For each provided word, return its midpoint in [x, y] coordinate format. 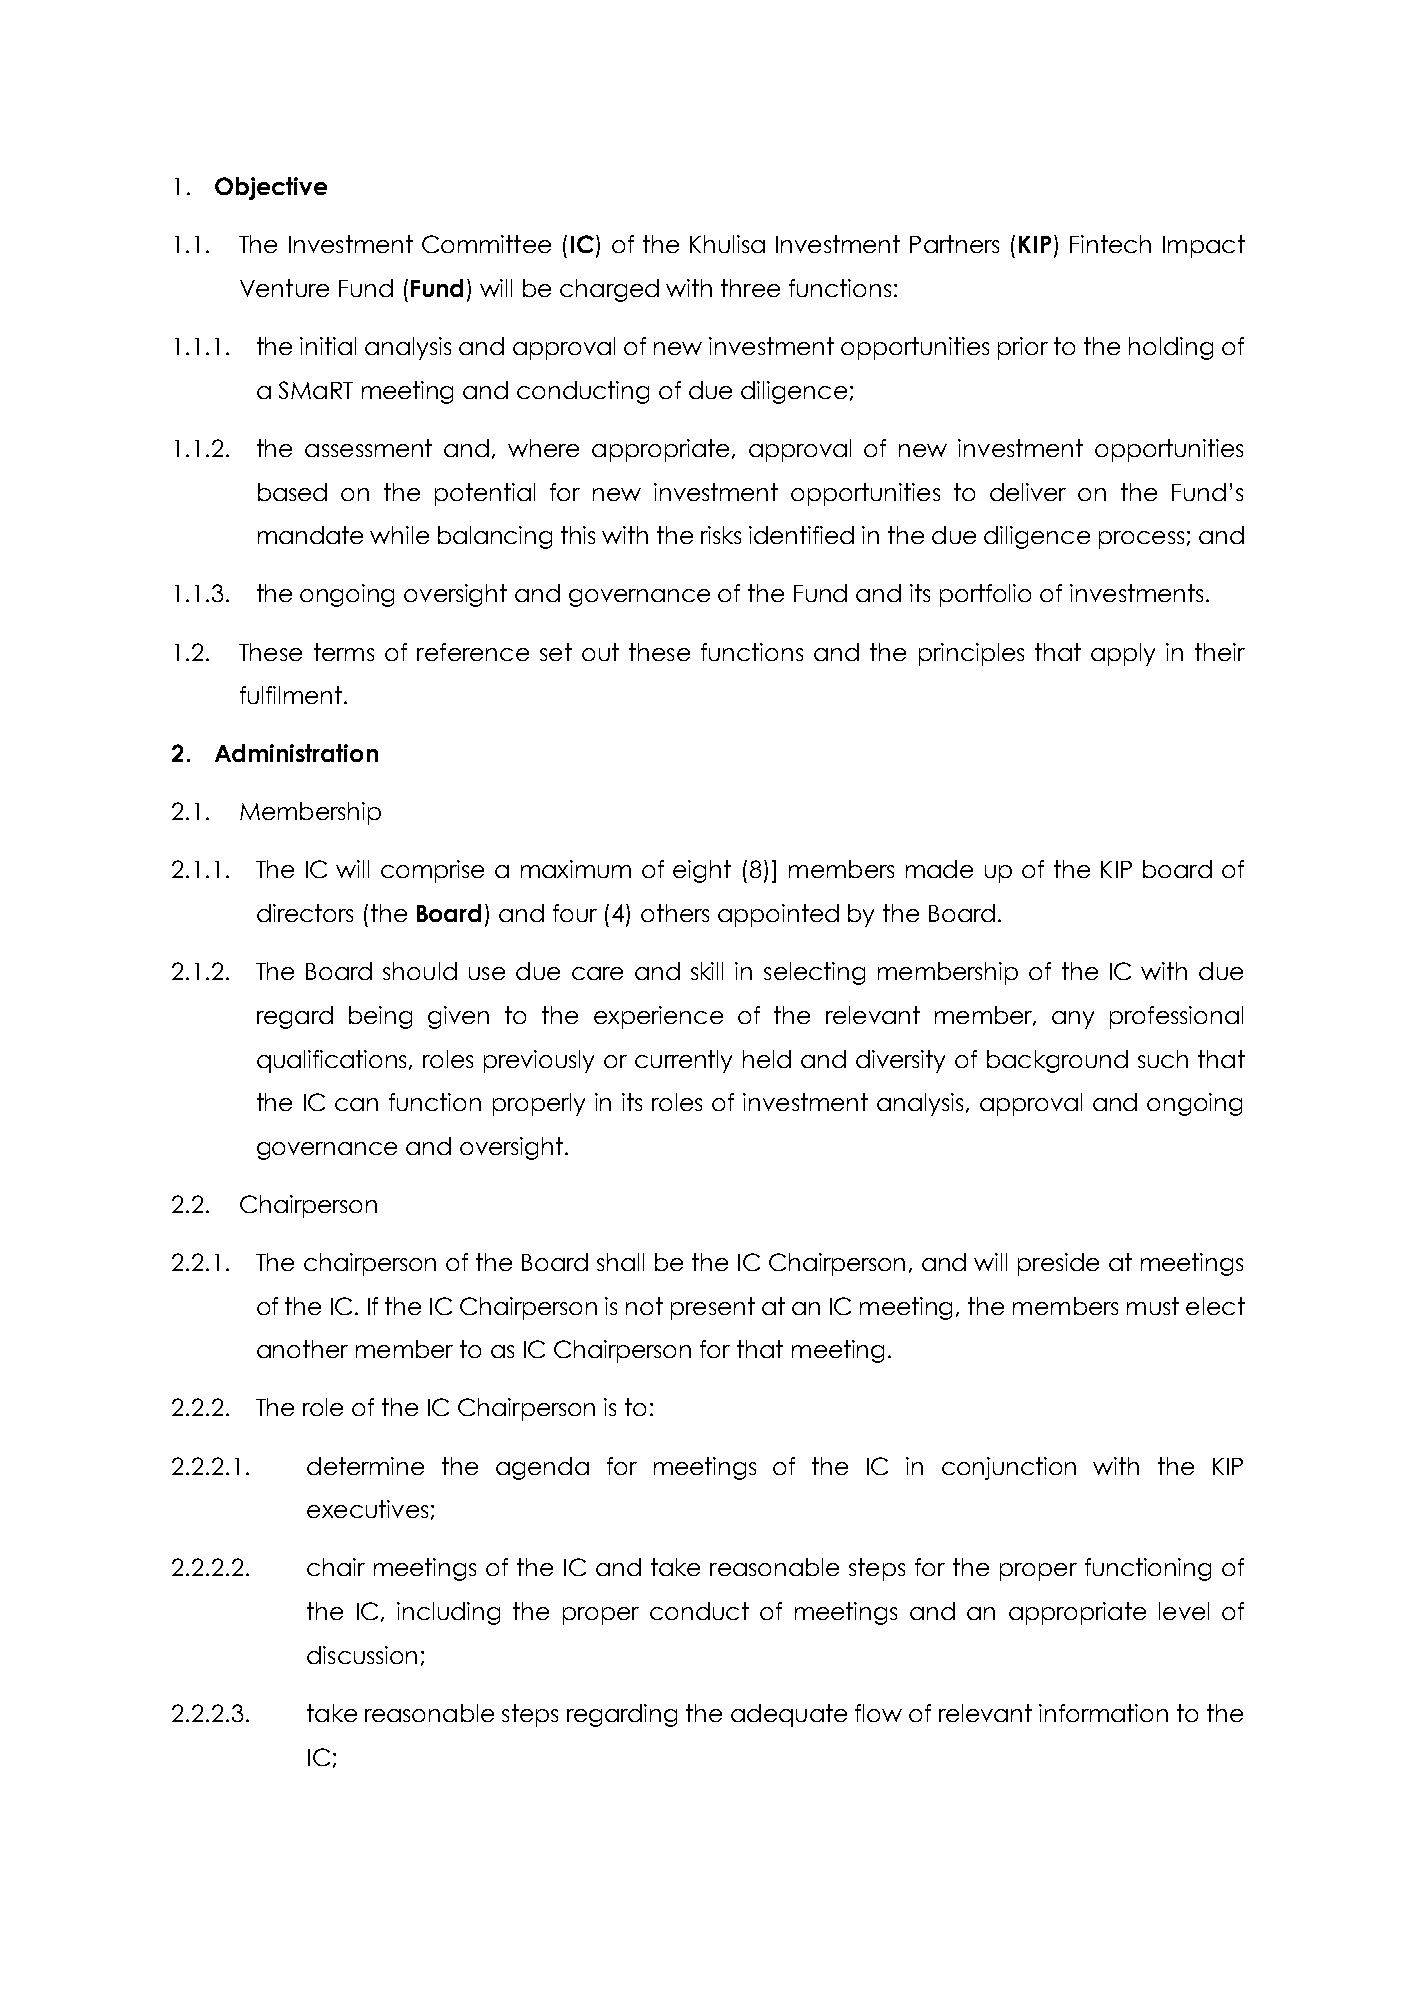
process [1141, 540]
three [750, 288]
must [1153, 1306]
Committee [486, 244]
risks [721, 535]
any [1073, 1020]
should [420, 971]
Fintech [1110, 244]
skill [707, 971]
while [399, 535]
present [713, 1308]
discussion [362, 1655]
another [302, 1349]
